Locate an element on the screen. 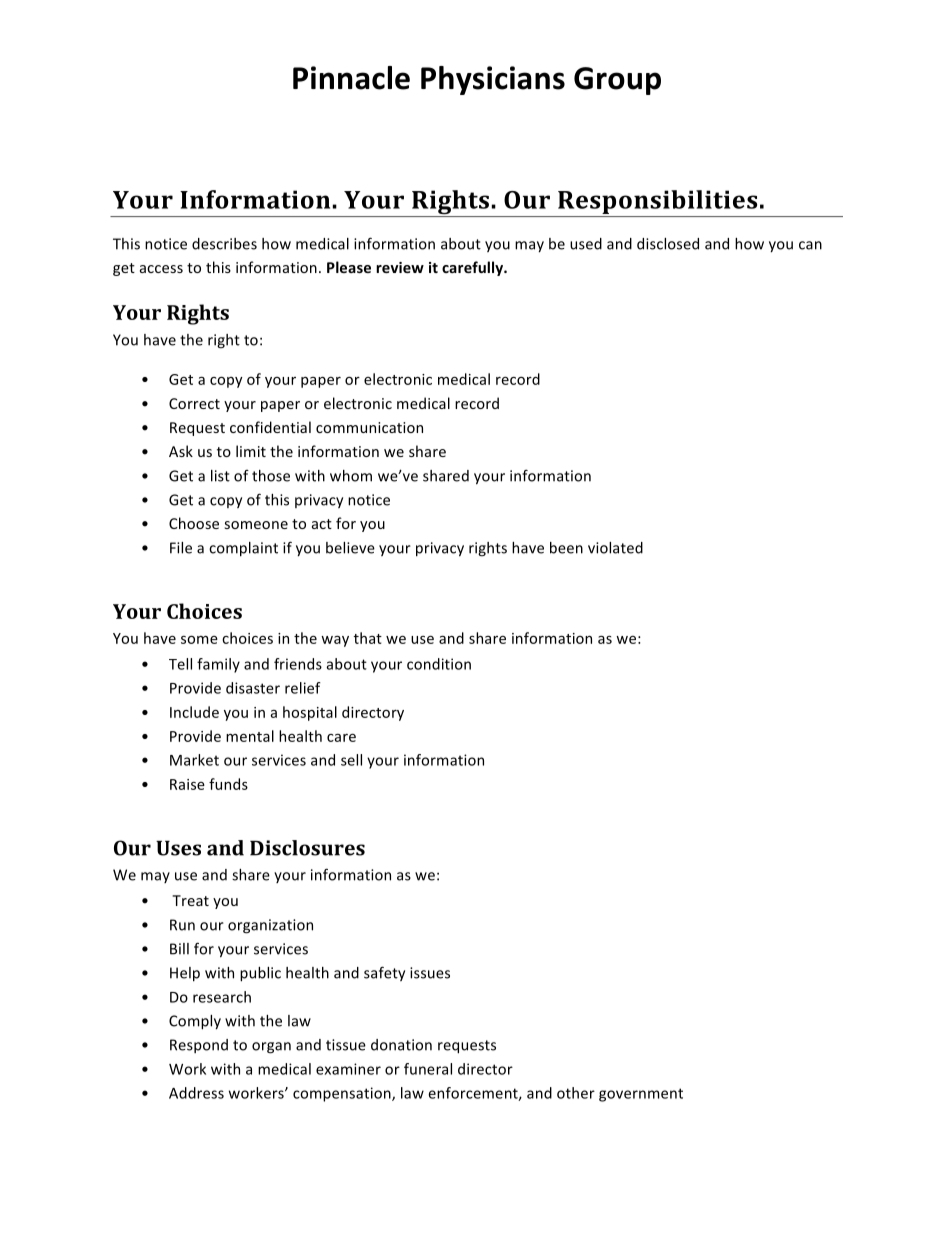 Image resolution: width=952 pixels, height=1233 pixels. review is located at coordinates (400, 267).
